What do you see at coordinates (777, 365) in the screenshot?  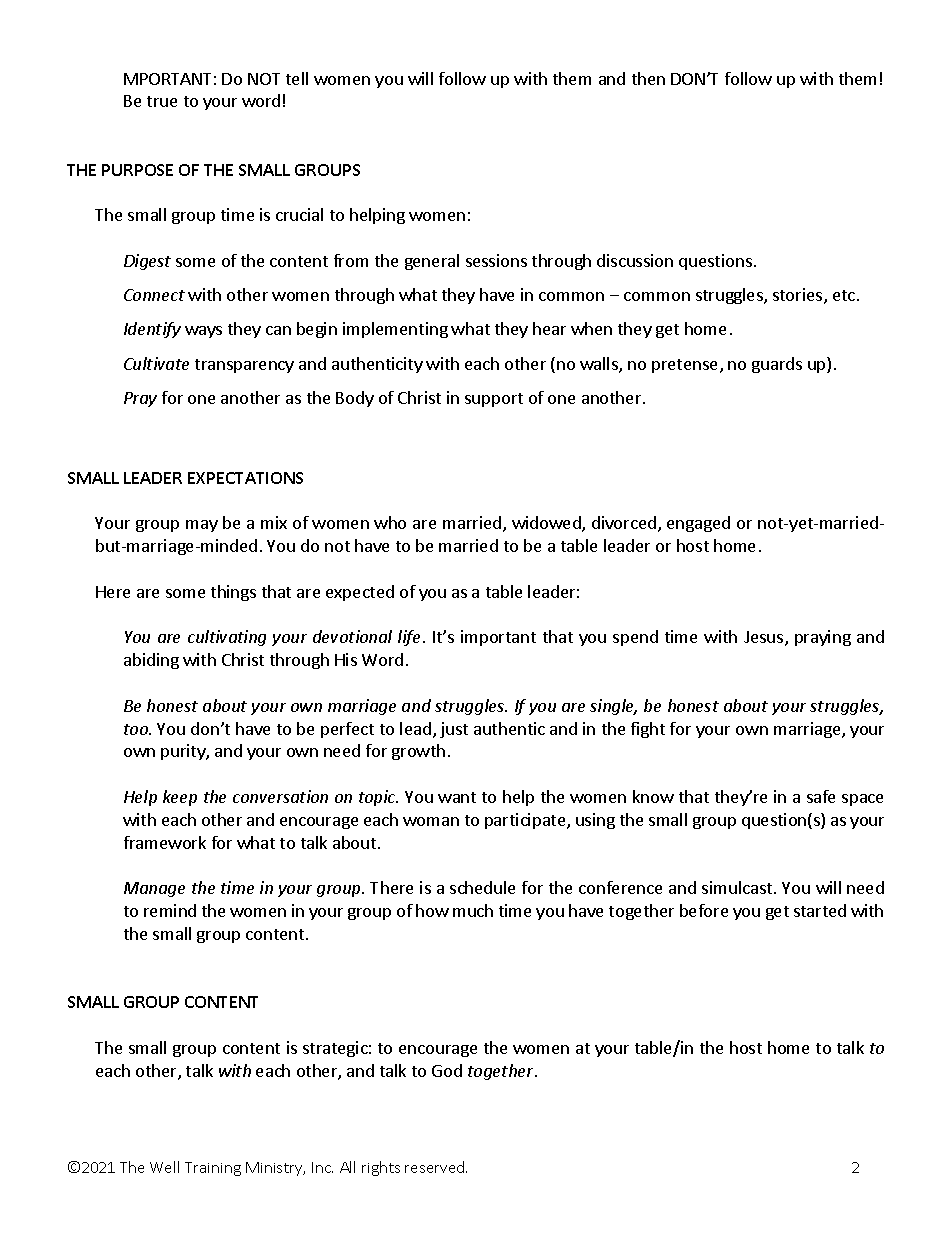 I see `guards` at bounding box center [777, 365].
